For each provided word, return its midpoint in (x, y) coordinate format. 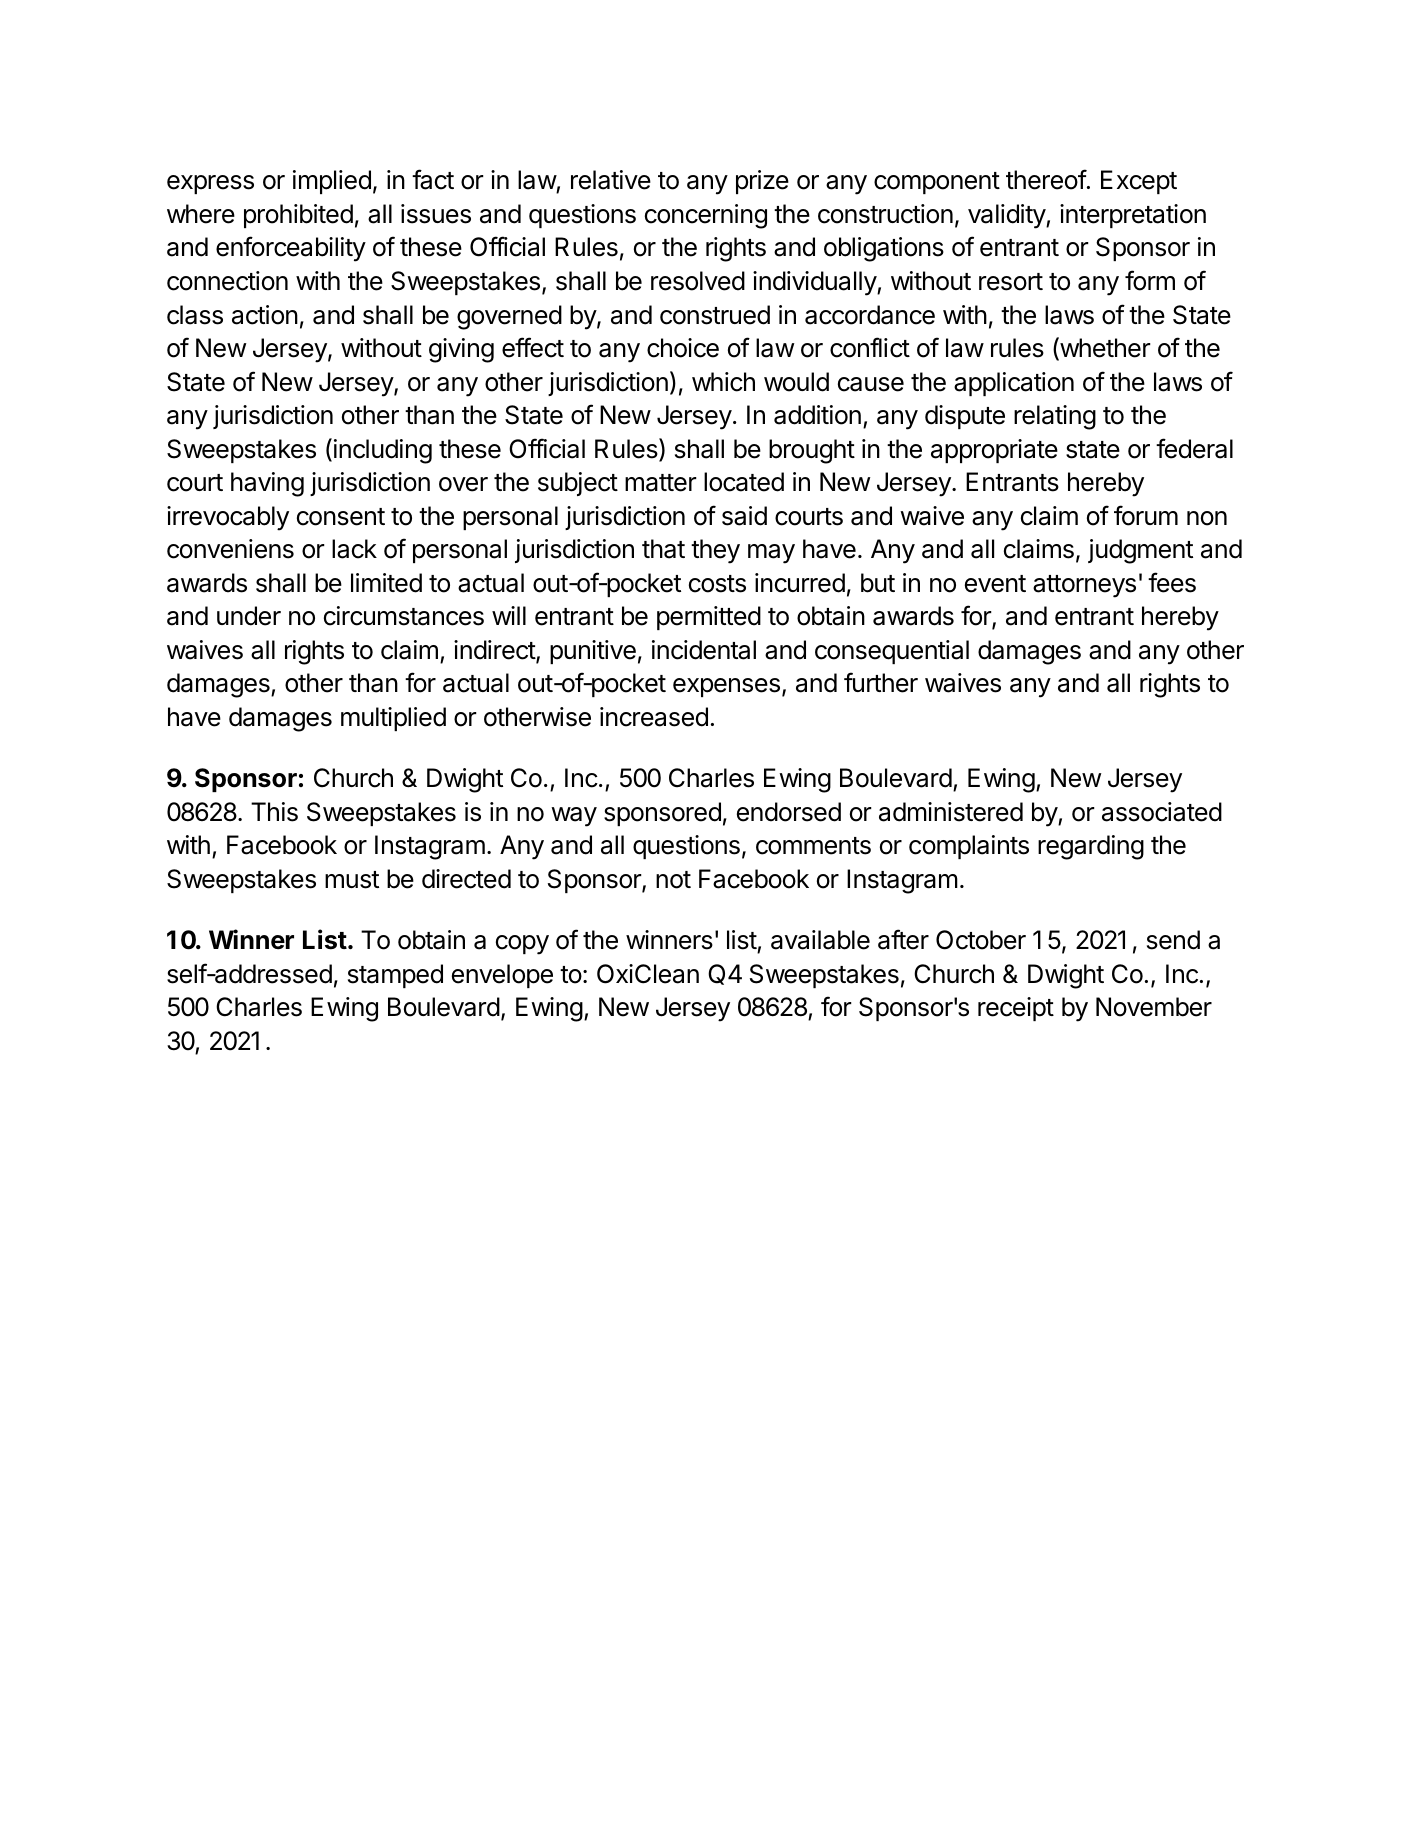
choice (683, 348)
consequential (892, 652)
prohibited (298, 216)
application (1014, 384)
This (274, 812)
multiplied (393, 719)
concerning (706, 216)
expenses (726, 687)
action (265, 315)
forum (1146, 515)
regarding (1091, 847)
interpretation (1133, 216)
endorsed (789, 812)
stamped (395, 976)
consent (341, 517)
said (744, 516)
